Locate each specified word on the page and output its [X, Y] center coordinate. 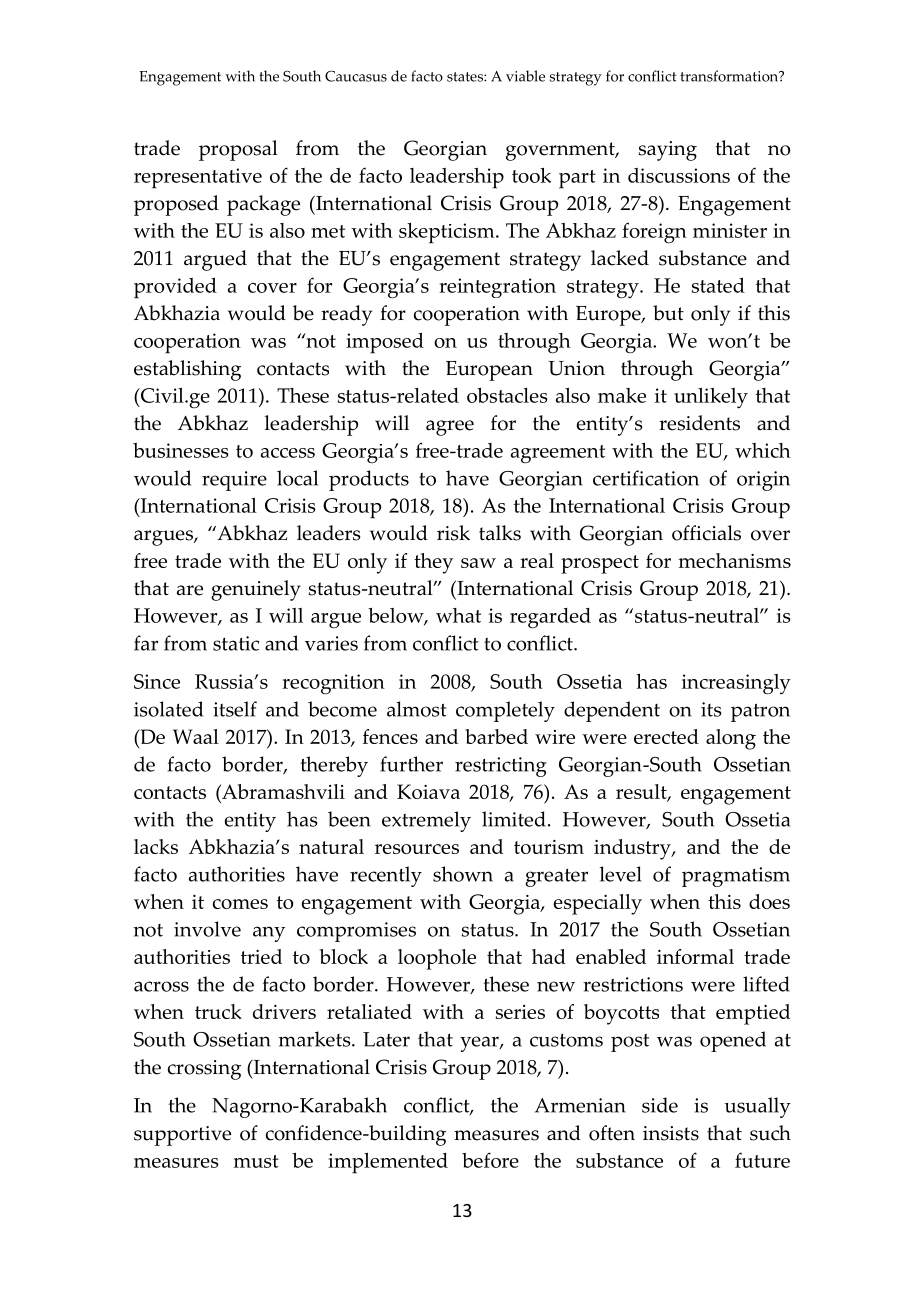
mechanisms [734, 560]
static [236, 643]
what [458, 615]
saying [667, 151]
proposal [238, 150]
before [490, 1160]
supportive [182, 1136]
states [466, 77]
